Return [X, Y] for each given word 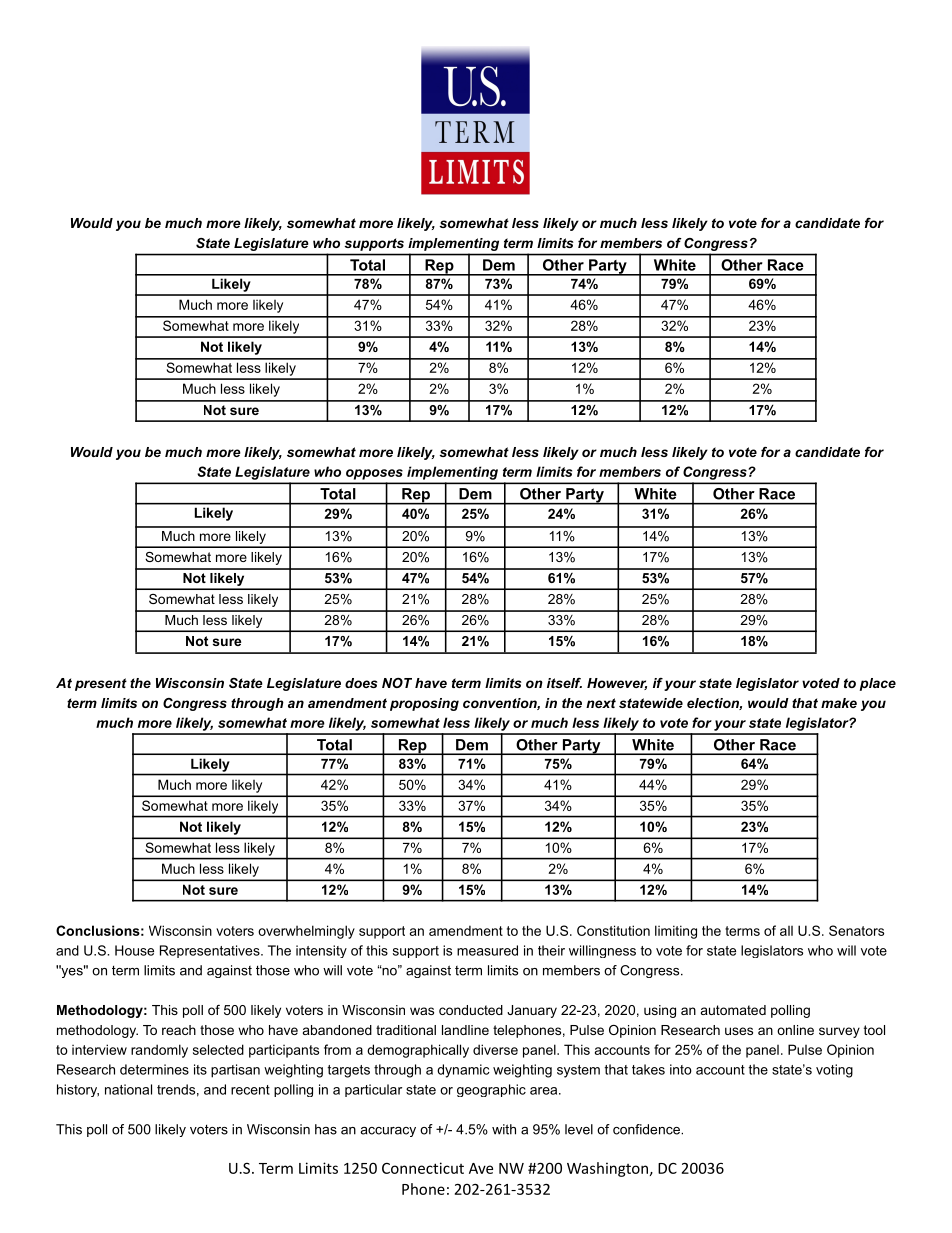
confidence [647, 1129]
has [326, 1129]
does [361, 683]
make [839, 703]
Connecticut [423, 1168]
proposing [424, 704]
